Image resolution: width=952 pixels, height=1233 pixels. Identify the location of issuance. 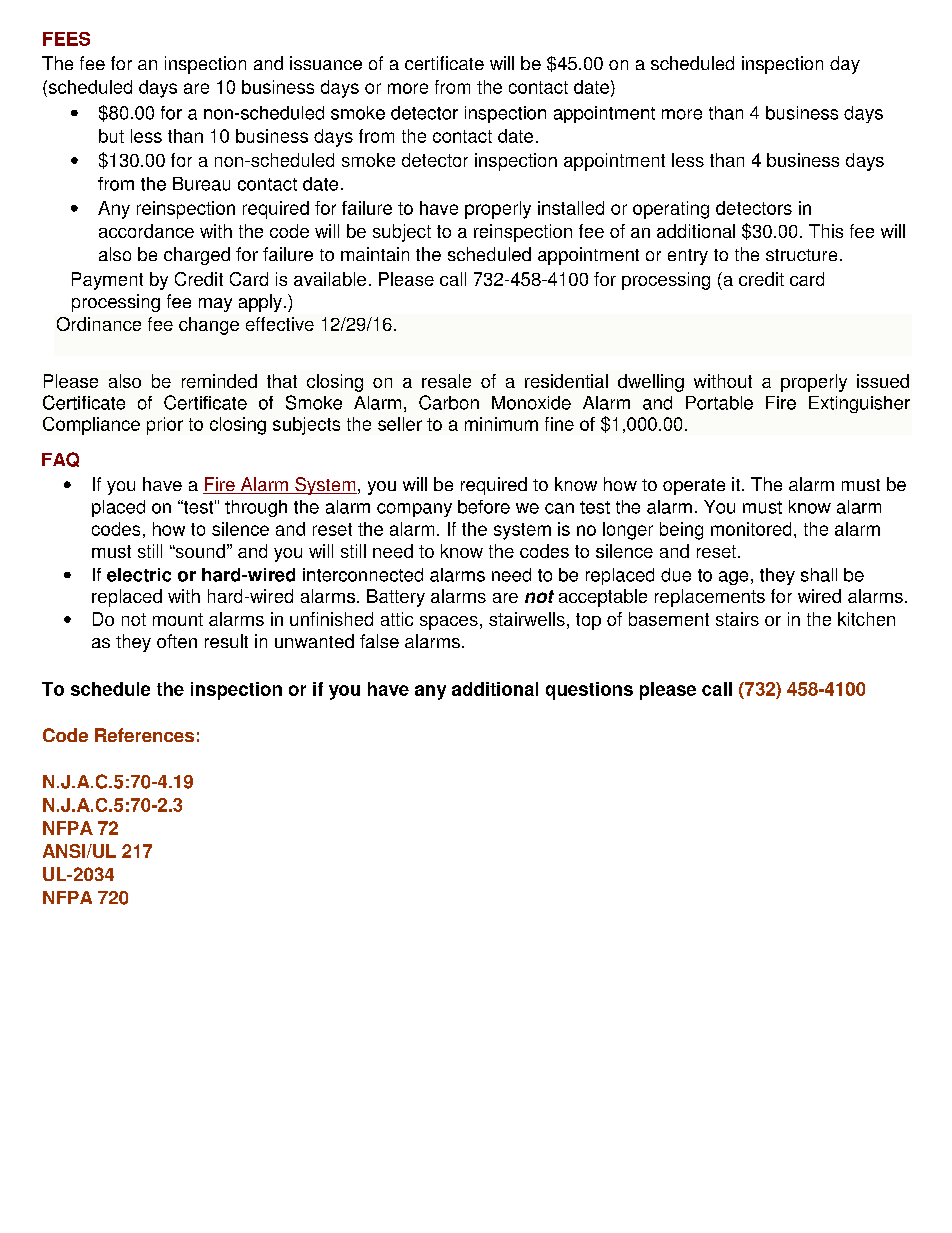
(326, 63).
